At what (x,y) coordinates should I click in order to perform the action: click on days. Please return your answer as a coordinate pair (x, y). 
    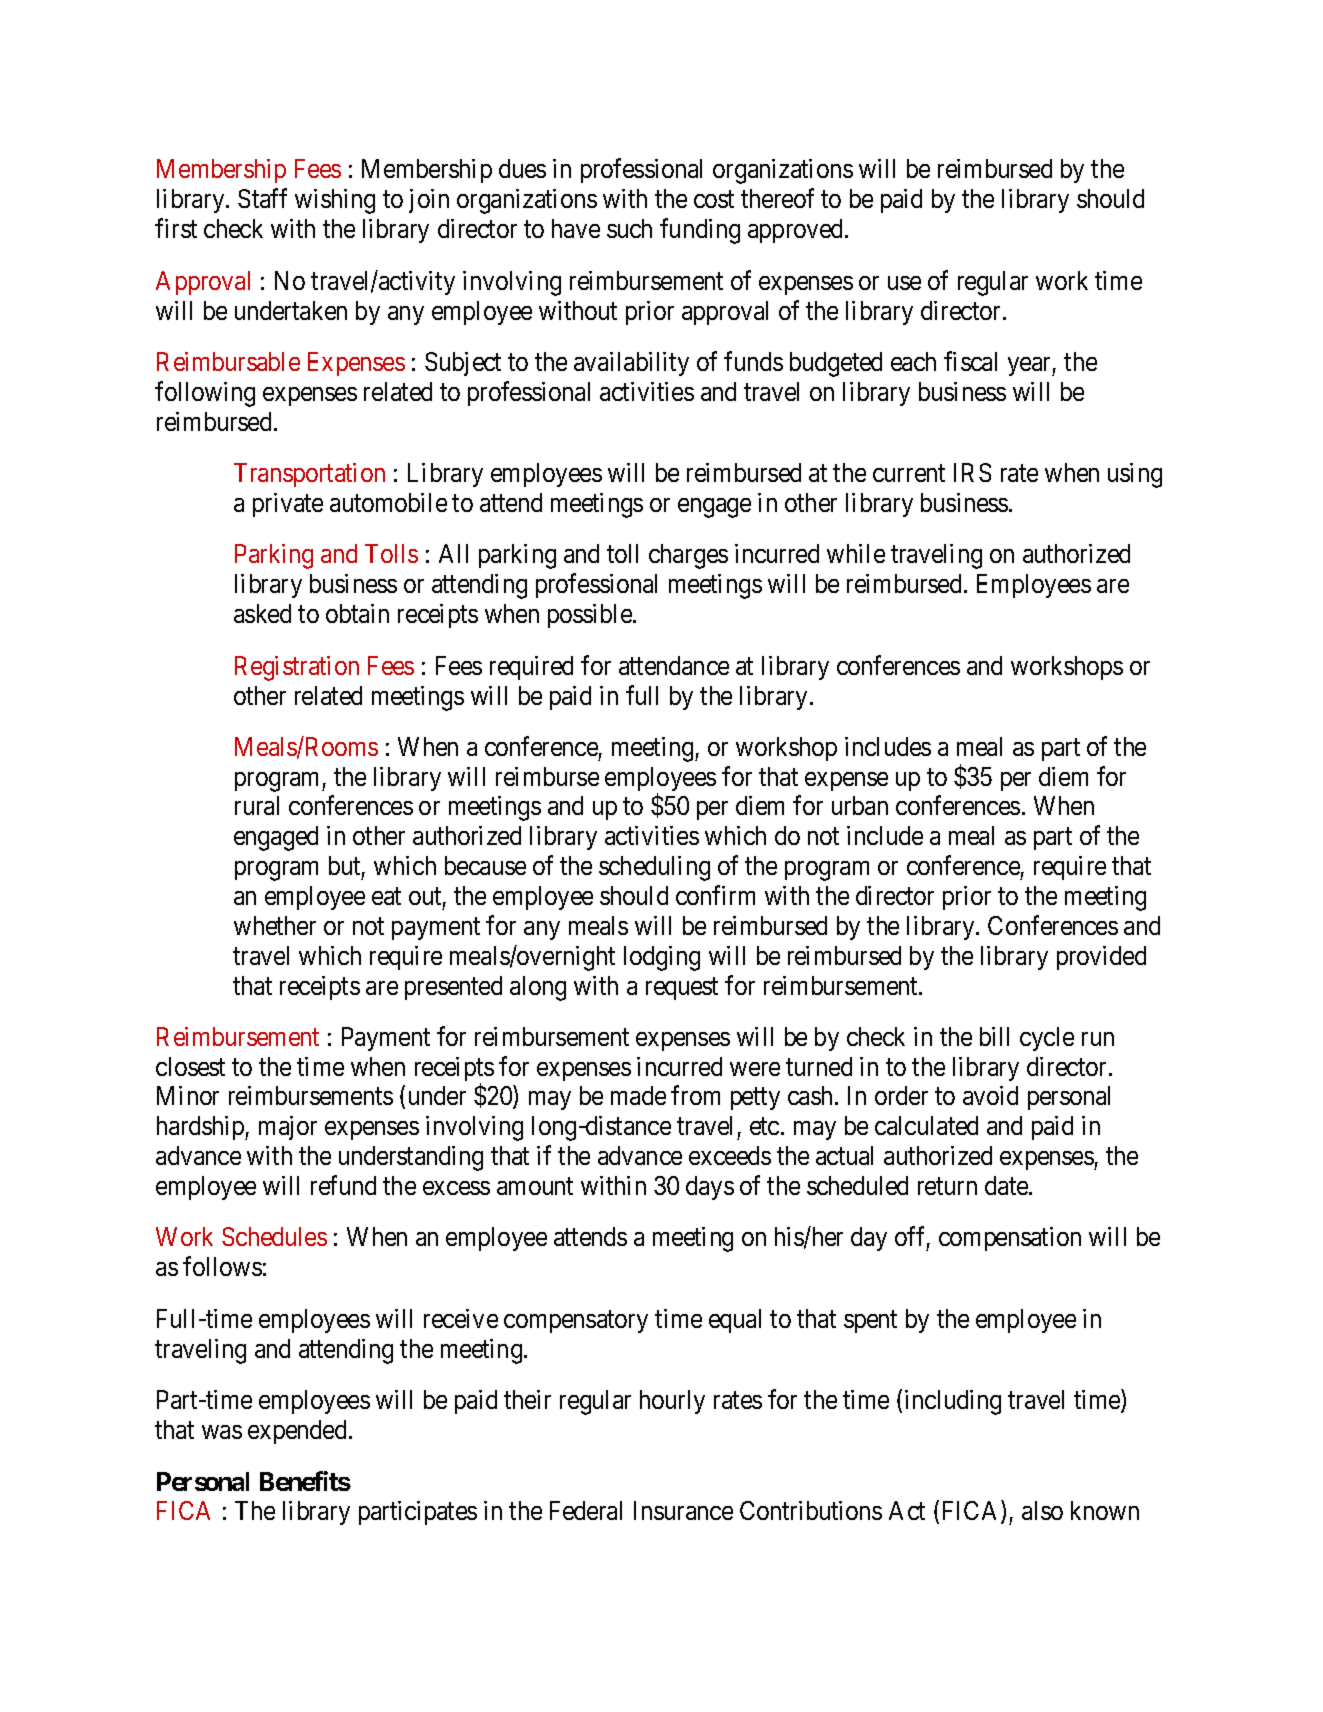
    Looking at the image, I should click on (710, 1188).
